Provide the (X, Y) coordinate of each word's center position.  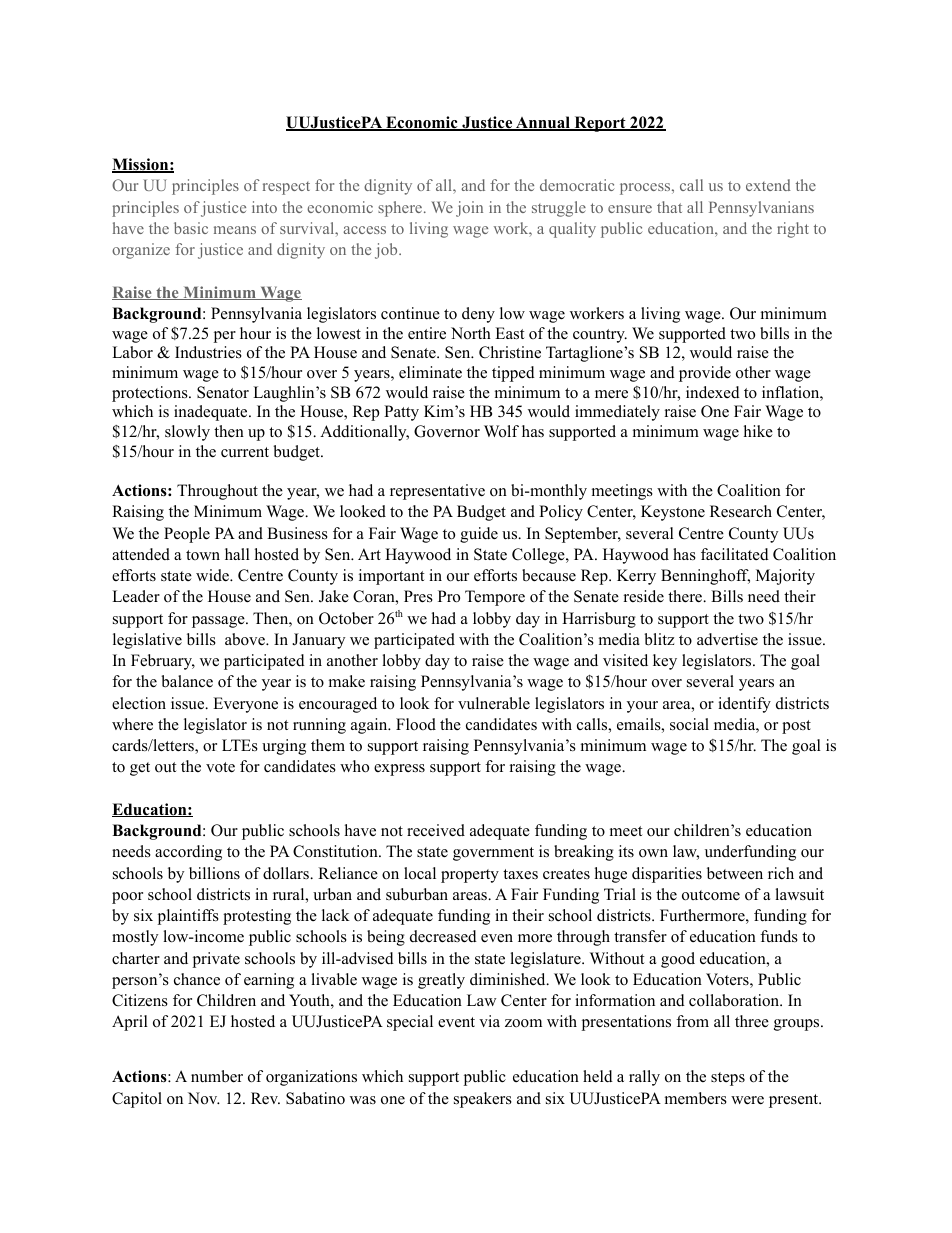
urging (284, 747)
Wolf (501, 431)
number (217, 1076)
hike (758, 431)
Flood (416, 724)
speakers (483, 1100)
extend (768, 185)
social (689, 724)
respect (286, 188)
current (245, 452)
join (469, 209)
